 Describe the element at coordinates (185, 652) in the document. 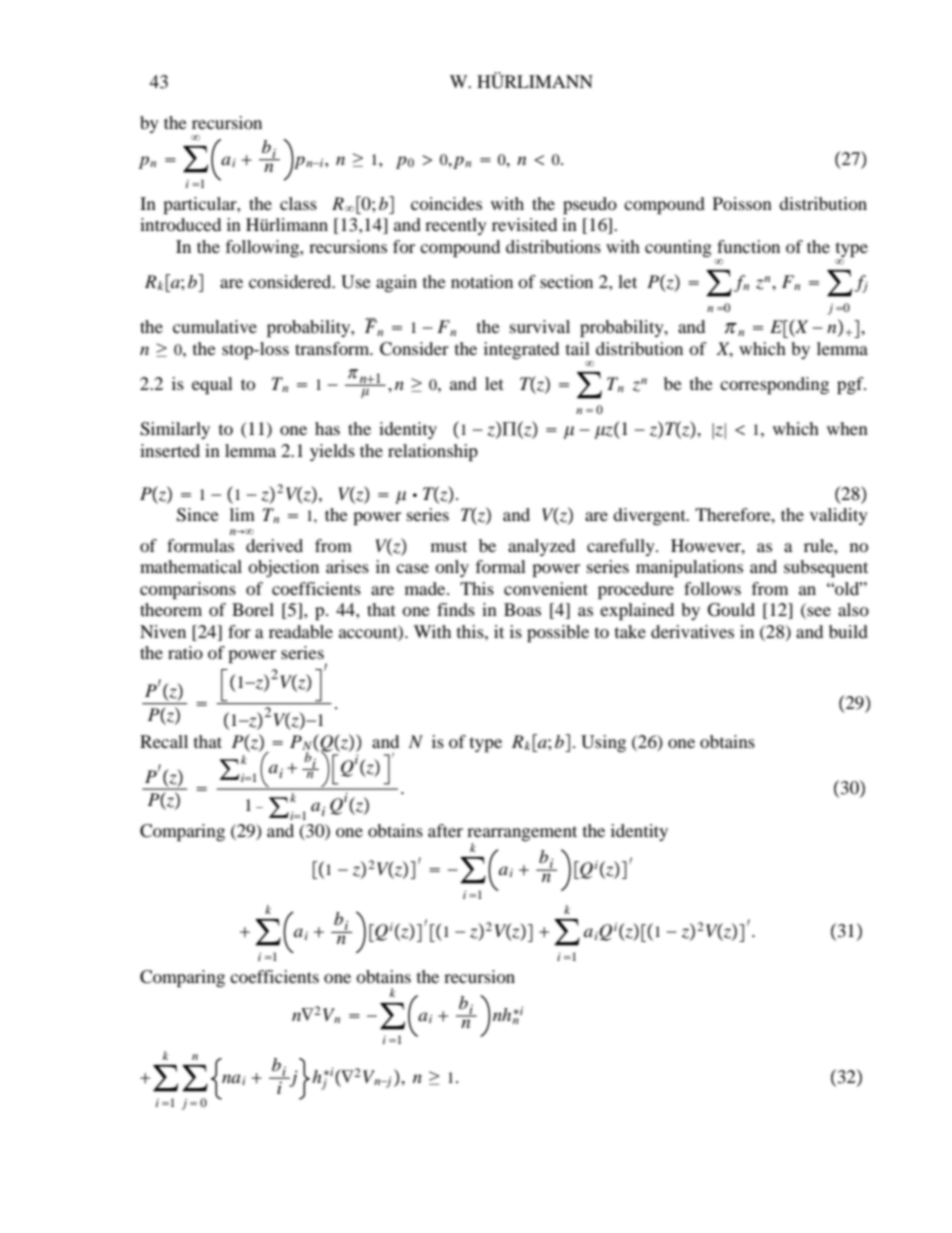

I see `ratio` at that location.
